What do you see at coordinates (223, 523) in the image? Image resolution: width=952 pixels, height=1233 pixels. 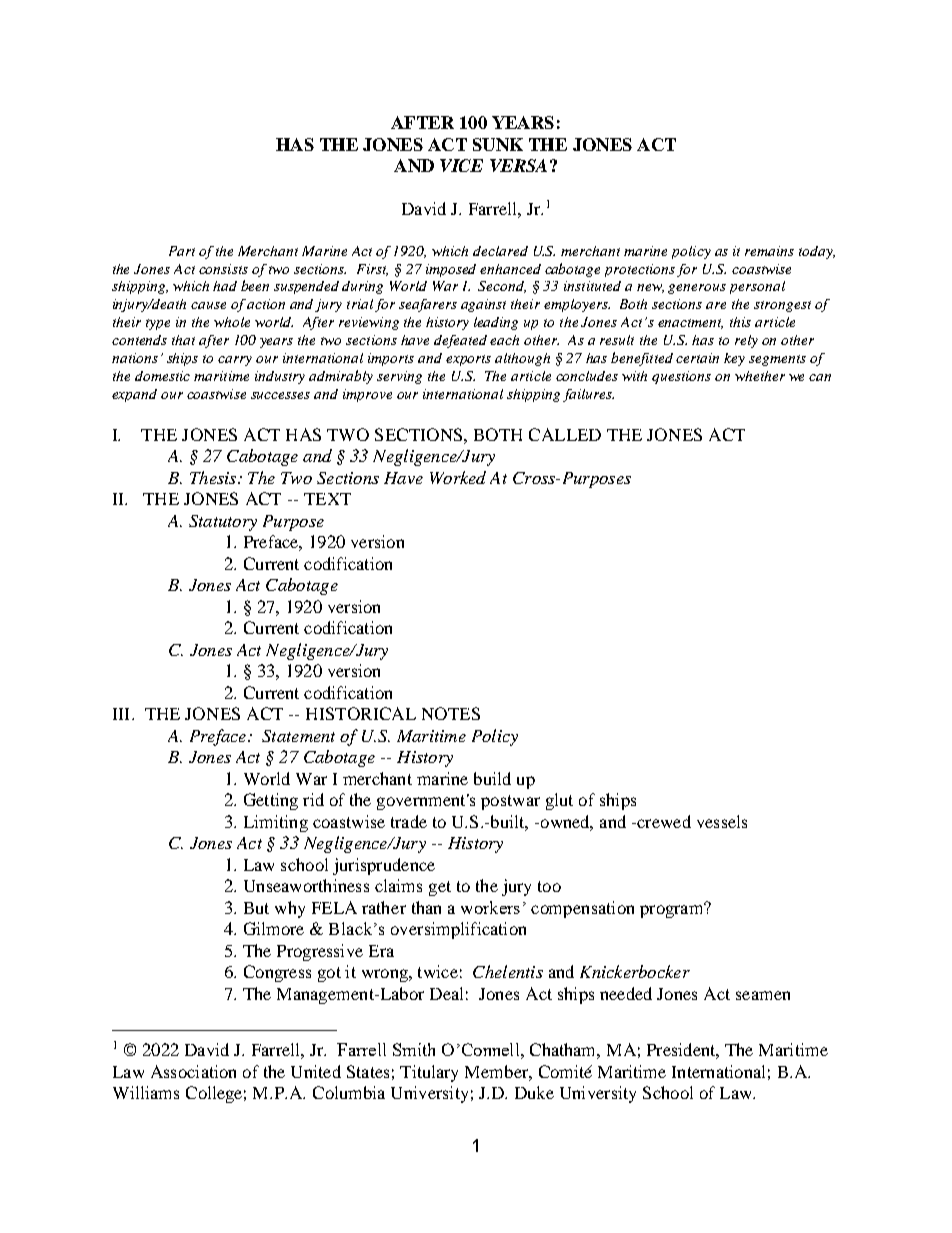 I see `Statutory` at bounding box center [223, 523].
